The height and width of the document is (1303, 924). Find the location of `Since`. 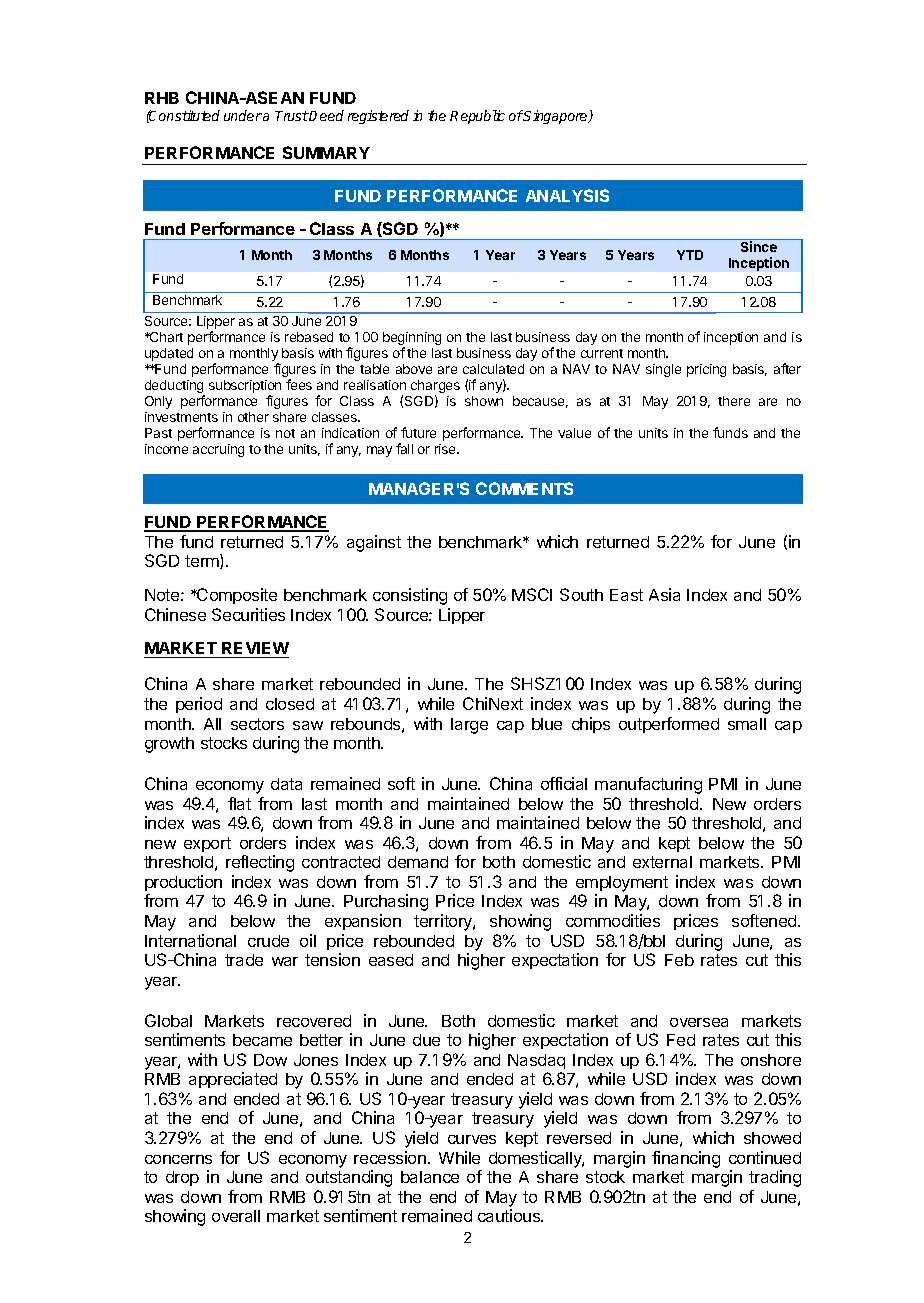

Since is located at coordinates (759, 246).
